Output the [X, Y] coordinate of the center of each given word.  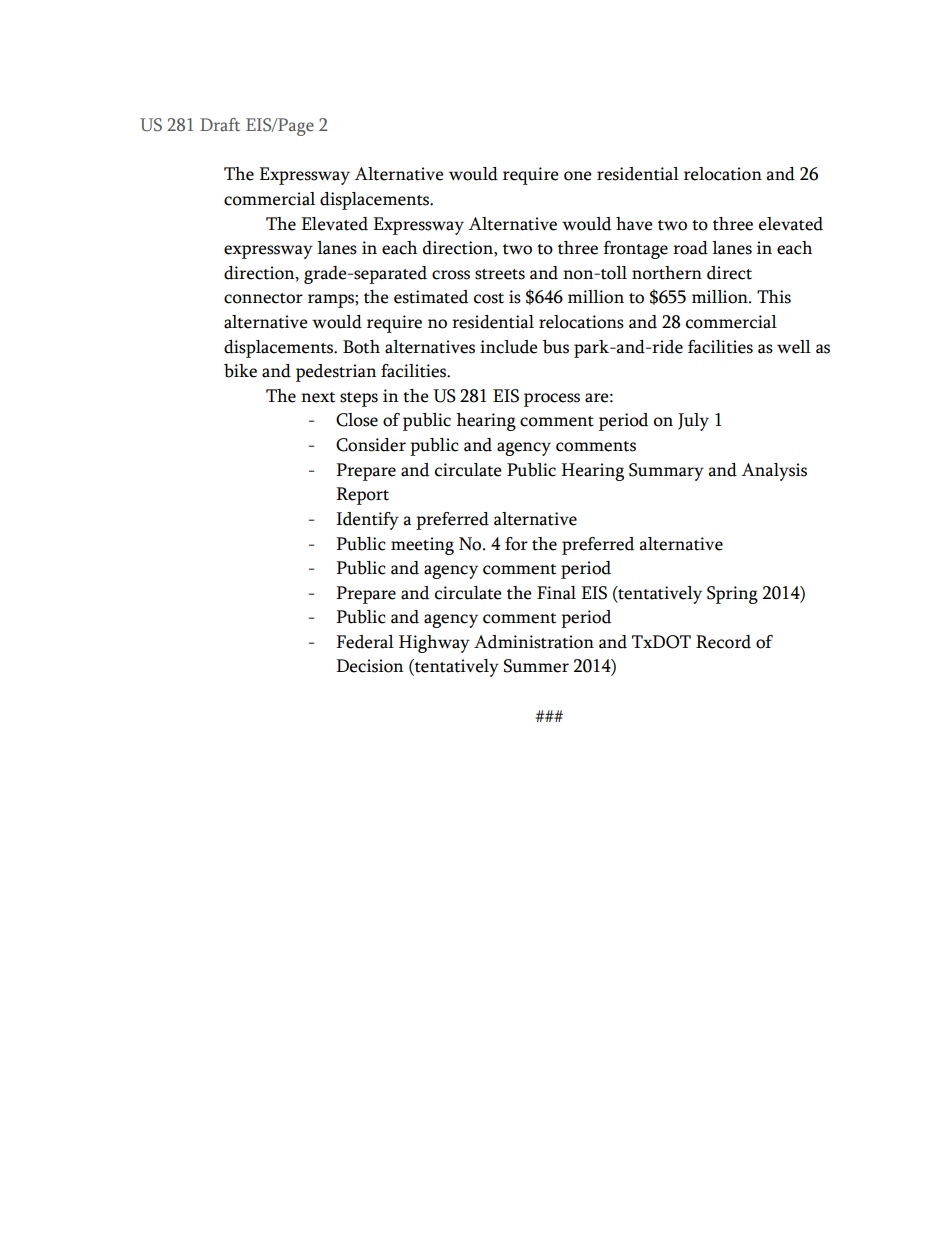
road [690, 248]
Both [361, 347]
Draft [220, 124]
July [693, 422]
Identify [367, 521]
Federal [365, 642]
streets [500, 274]
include [509, 347]
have [634, 224]
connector [263, 298]
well [794, 347]
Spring [732, 595]
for [516, 544]
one [578, 176]
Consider [371, 445]
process [552, 400]
